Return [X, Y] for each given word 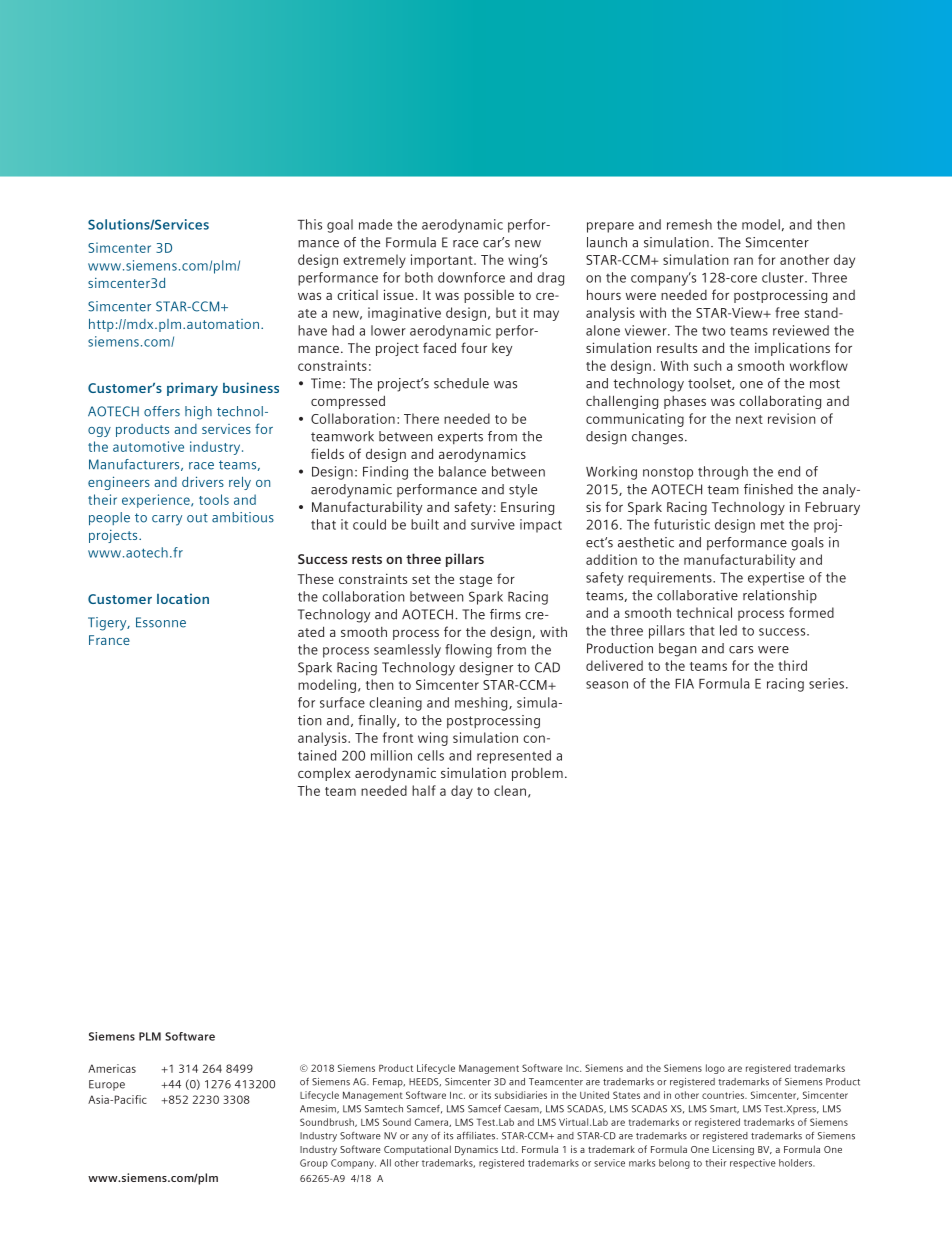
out [197, 518]
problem [537, 774]
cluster [784, 277]
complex [324, 774]
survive [493, 524]
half [424, 790]
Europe [107, 1085]
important [443, 261]
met [772, 525]
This [310, 224]
